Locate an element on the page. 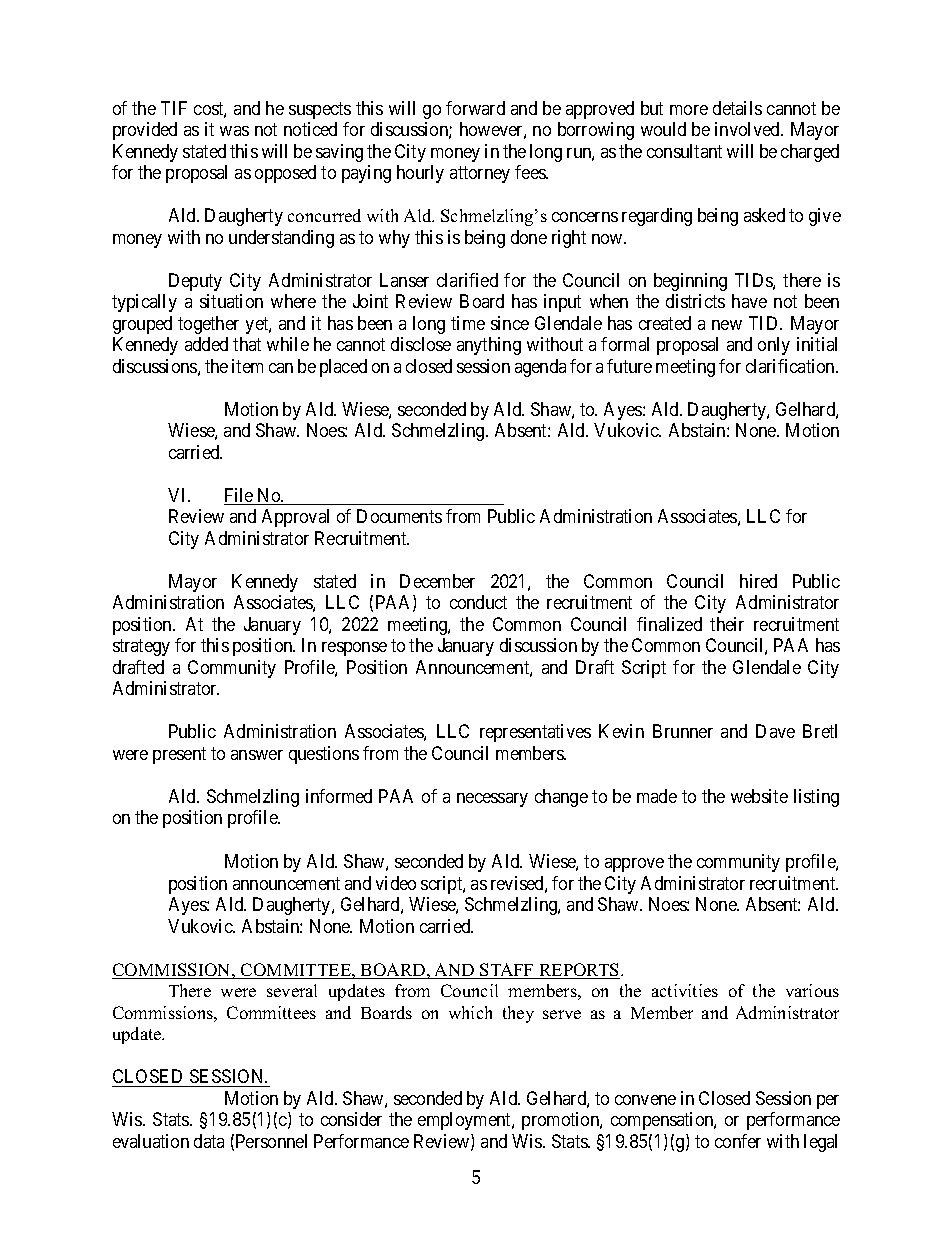  strategy is located at coordinates (141, 647).
